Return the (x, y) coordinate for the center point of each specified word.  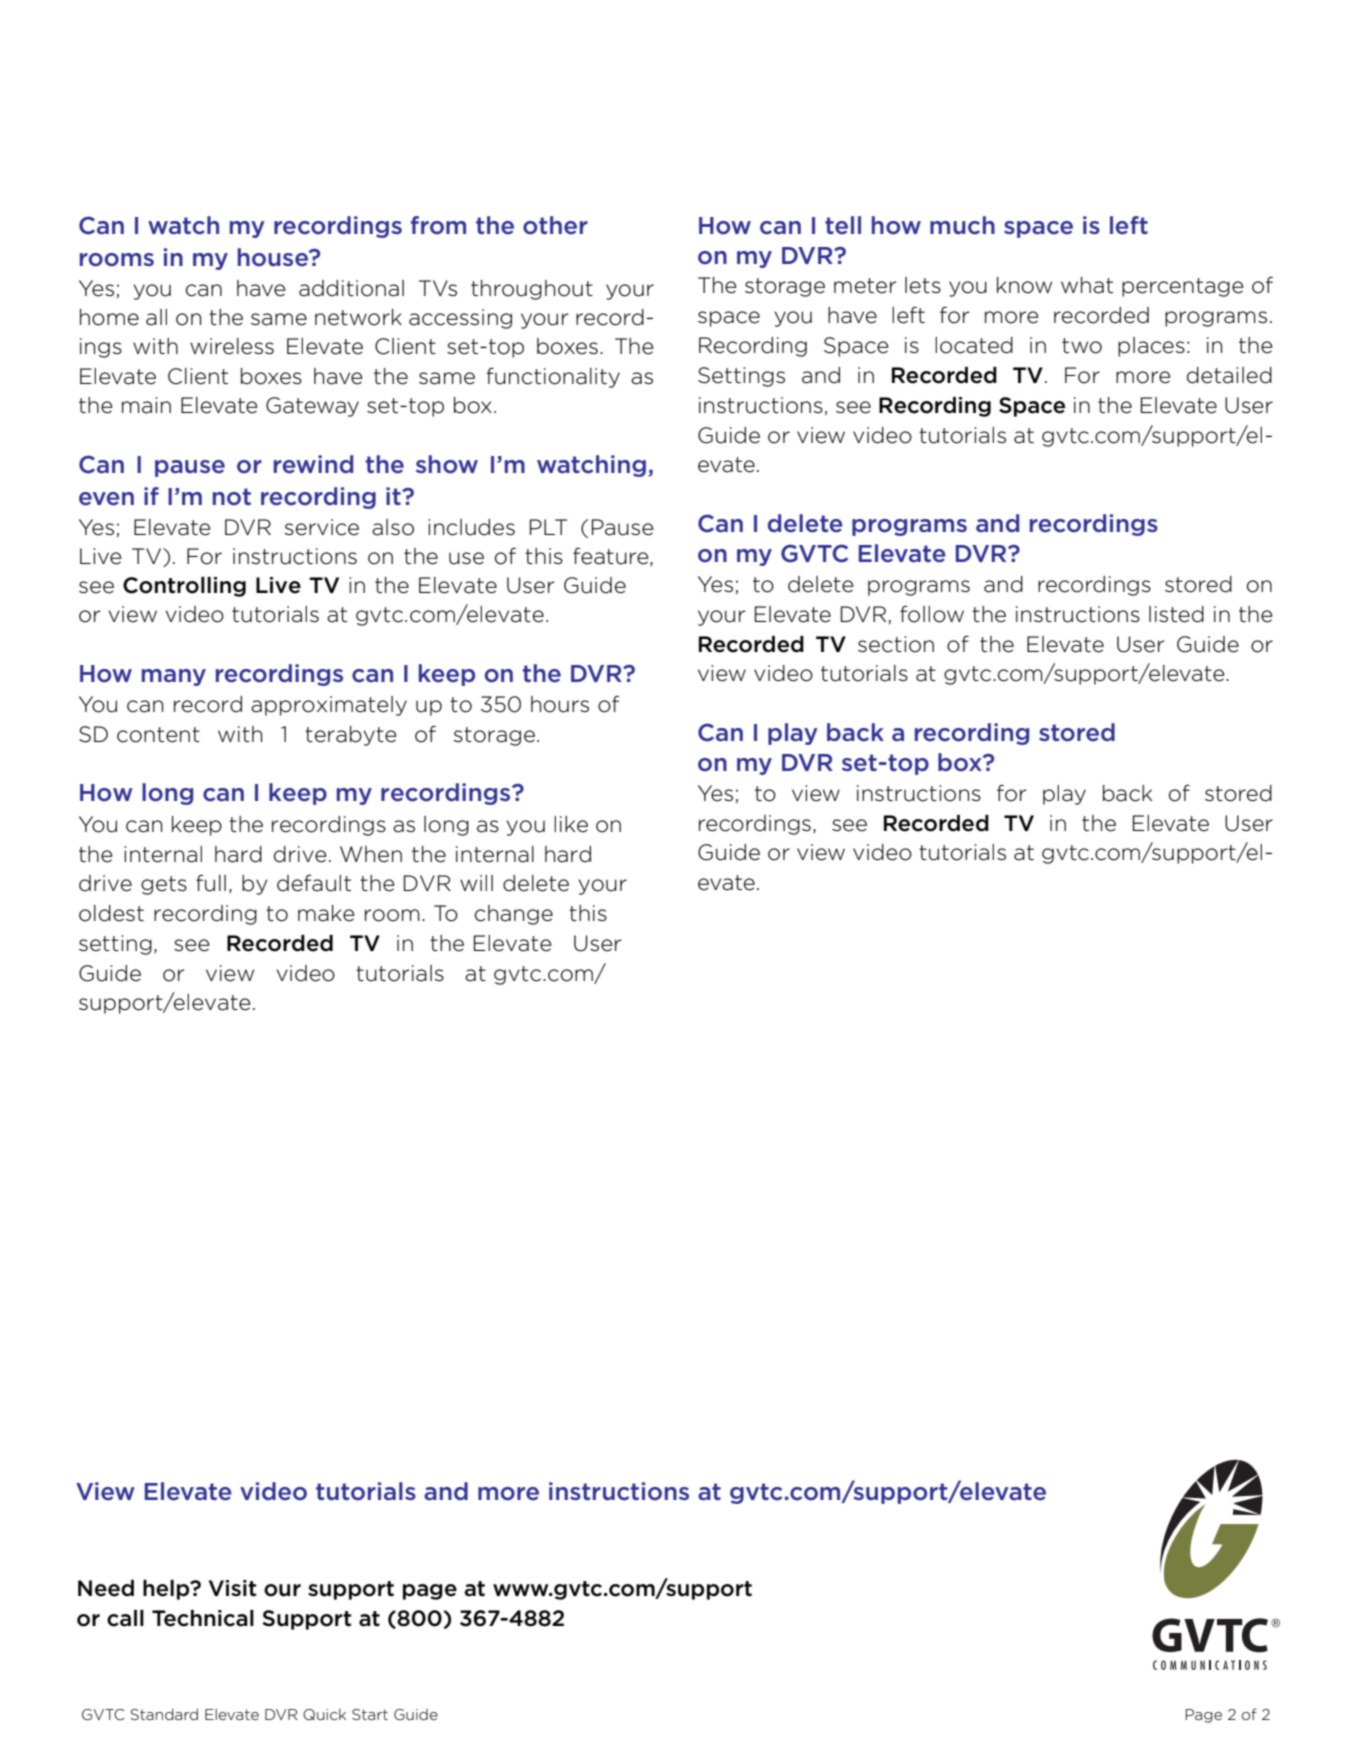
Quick (324, 1714)
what (1087, 285)
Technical (203, 1618)
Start (370, 1714)
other (555, 225)
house (274, 257)
